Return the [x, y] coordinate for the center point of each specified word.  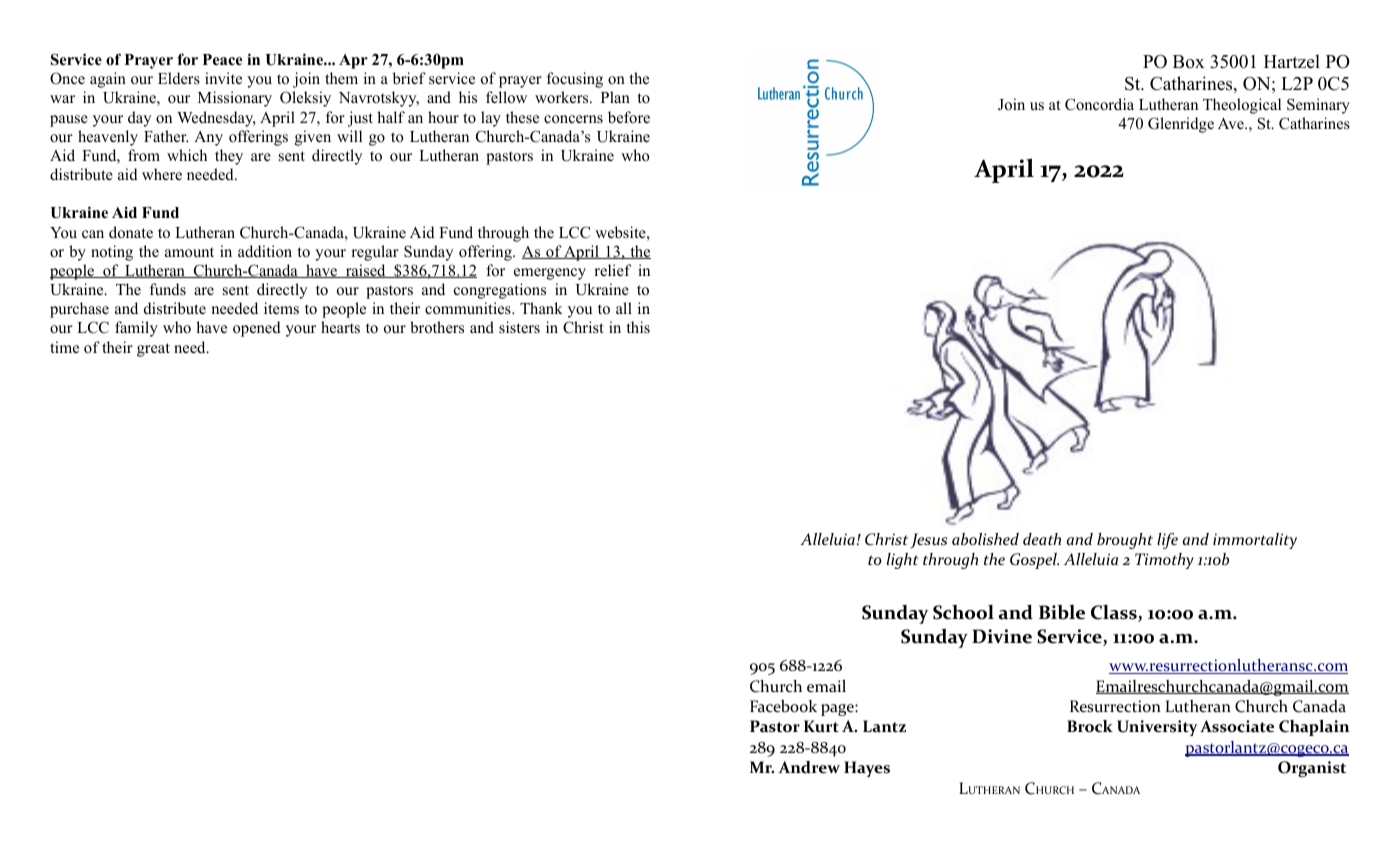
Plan [615, 97]
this [638, 327]
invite [223, 78]
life [1167, 541]
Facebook [783, 706]
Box [1189, 62]
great [153, 350]
